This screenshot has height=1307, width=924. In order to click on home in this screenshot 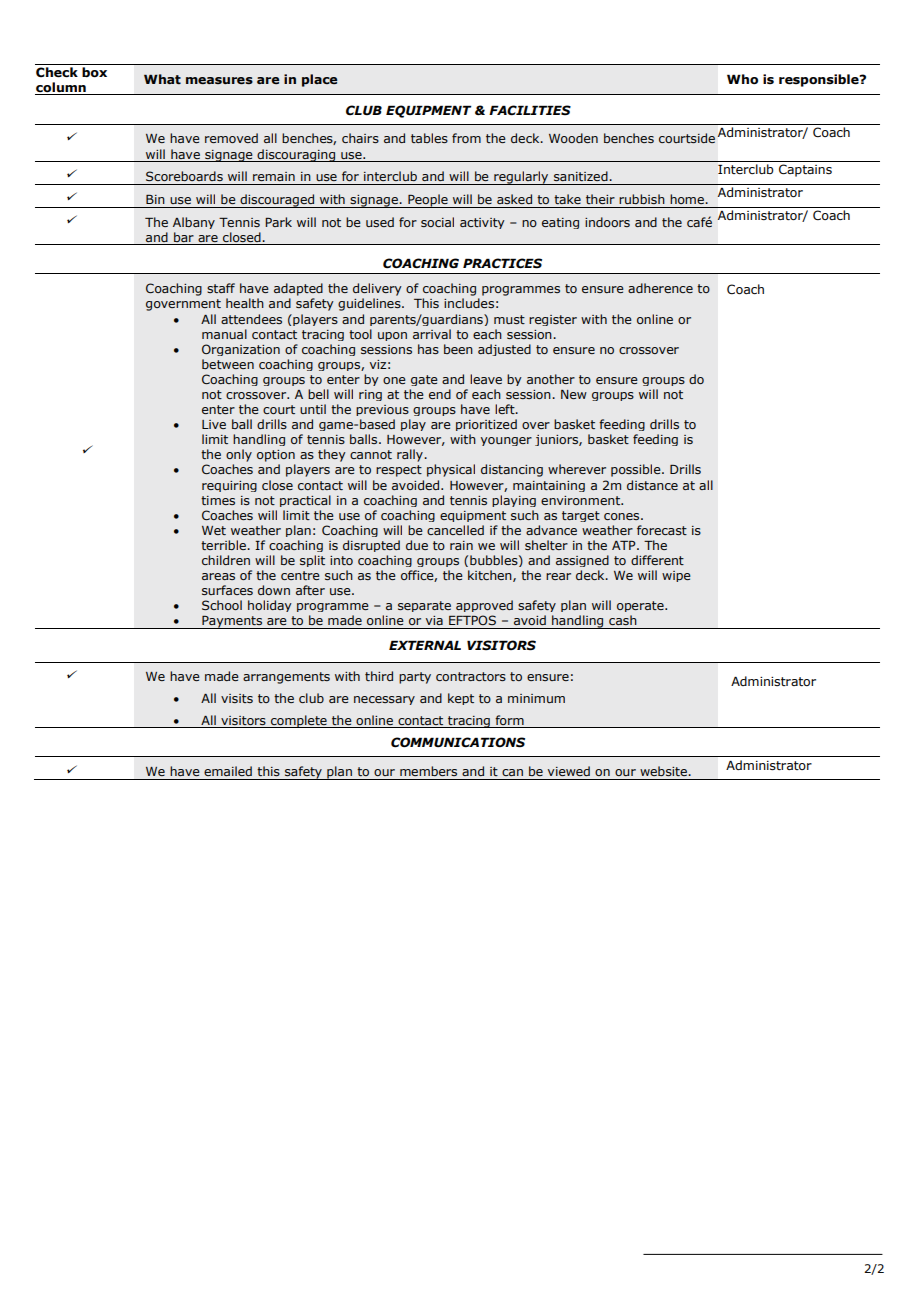, I will do `click(688, 199)`.
